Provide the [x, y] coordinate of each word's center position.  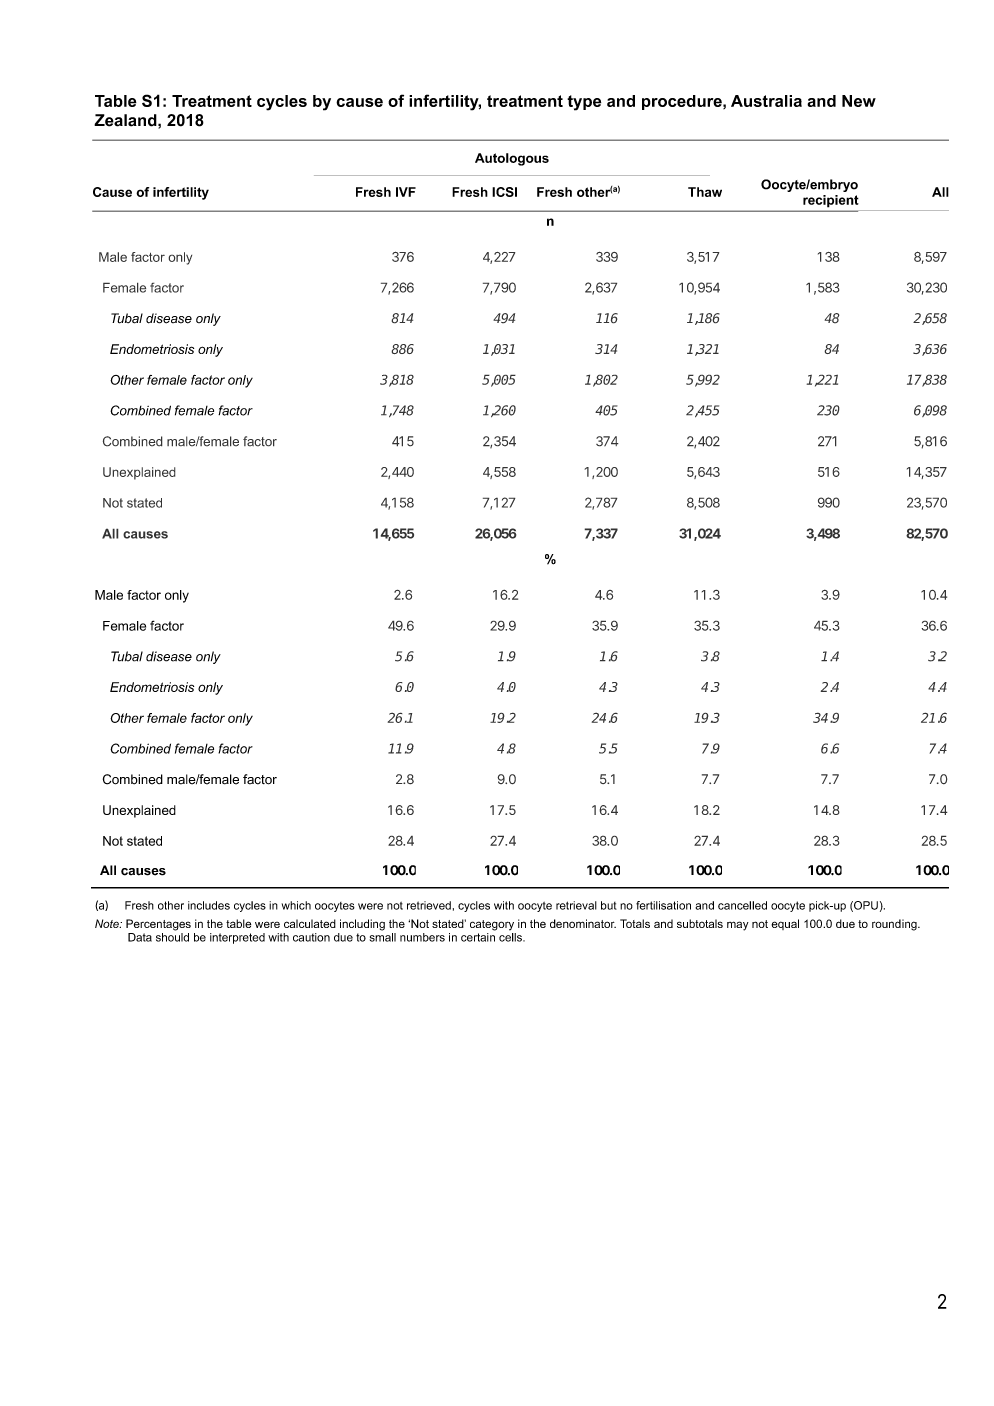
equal [785, 924]
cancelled [742, 905]
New [859, 101]
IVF [406, 192]
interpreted [237, 938]
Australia [766, 101]
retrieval [576, 905]
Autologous [512, 159]
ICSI [504, 192]
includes [209, 905]
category [492, 925]
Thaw [705, 192]
